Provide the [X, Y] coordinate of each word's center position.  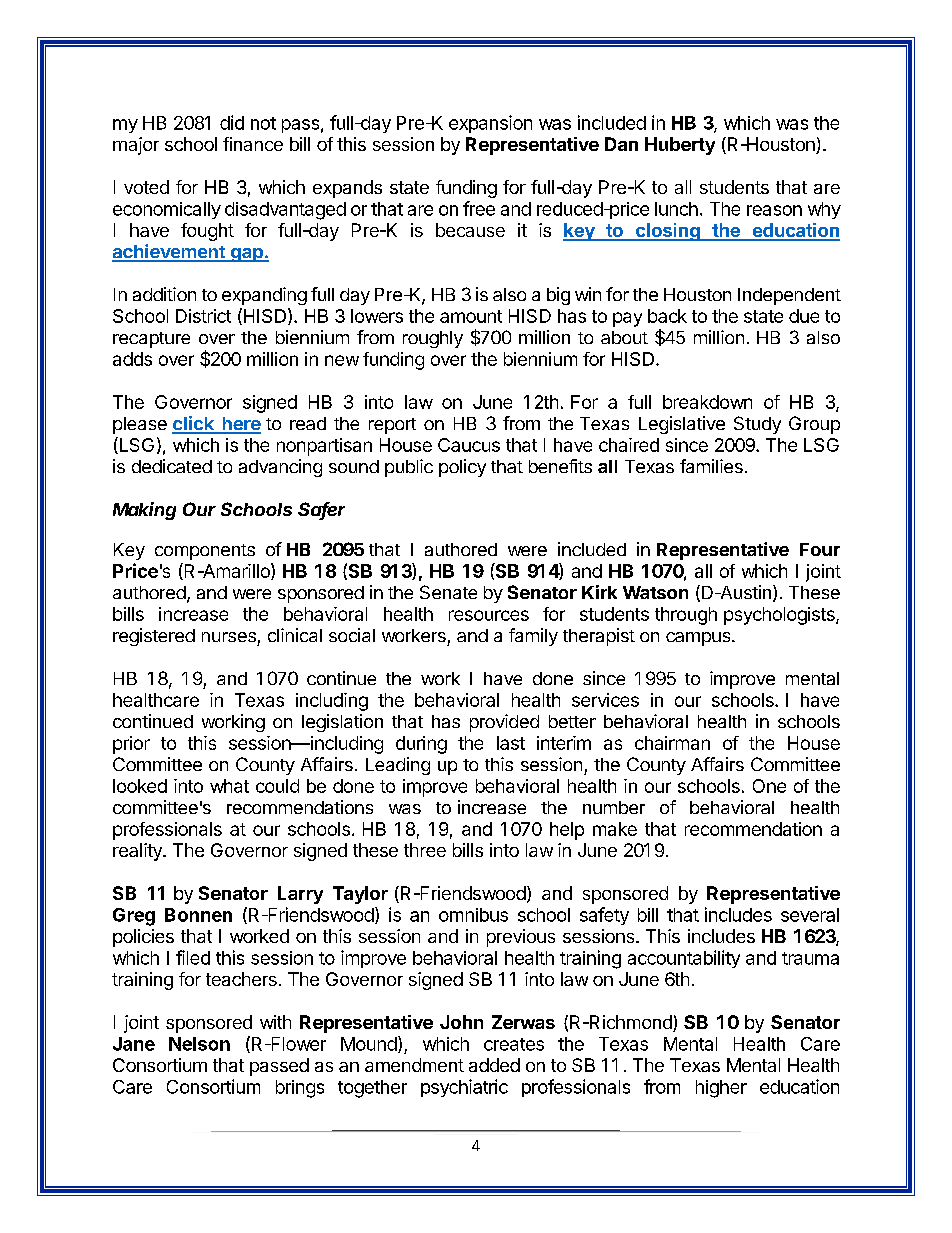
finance [253, 144]
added [494, 1065]
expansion [490, 124]
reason [774, 210]
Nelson [199, 1044]
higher [721, 1089]
